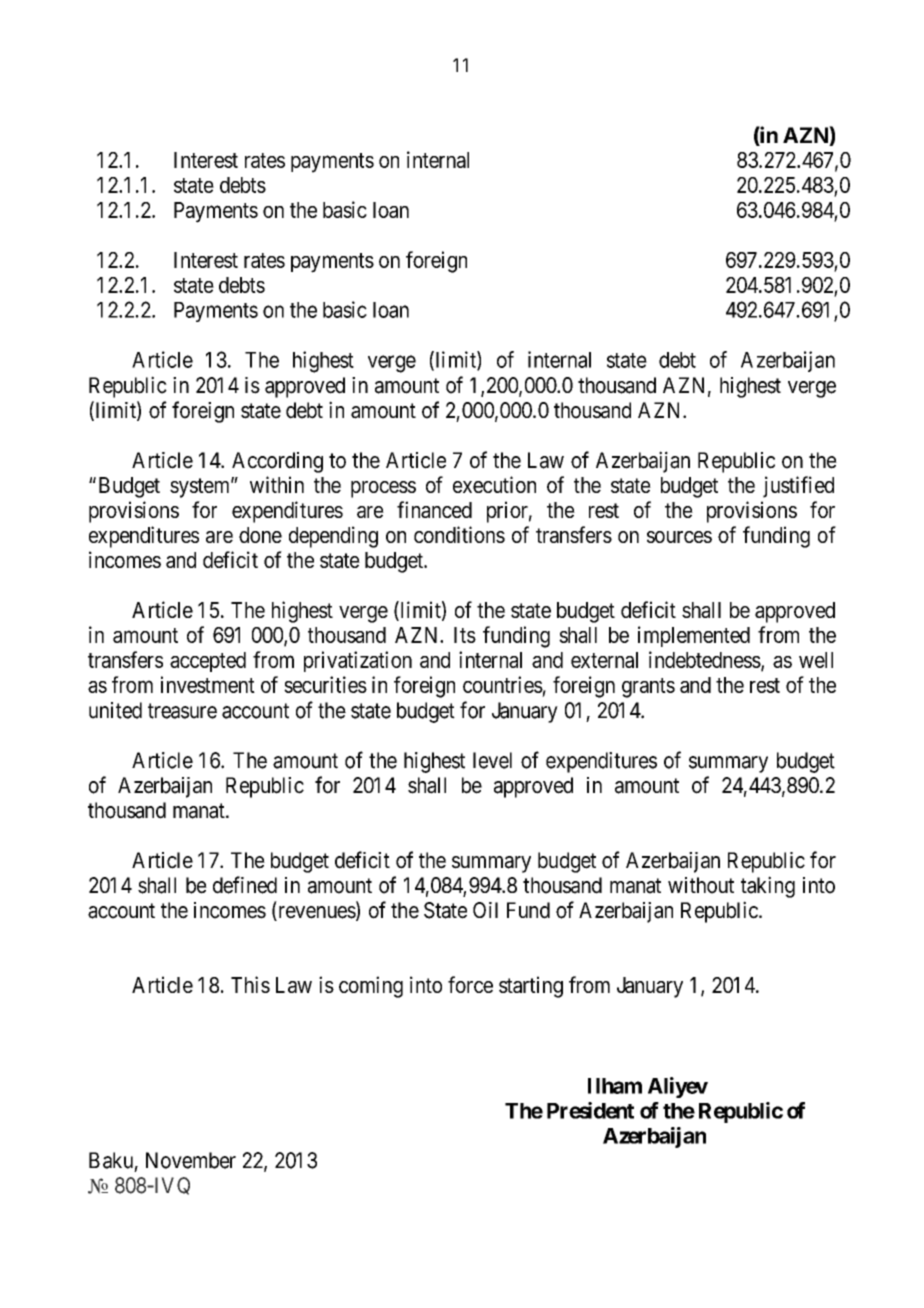  Describe the element at coordinates (494, 484) in the screenshot. I see `execution` at that location.
